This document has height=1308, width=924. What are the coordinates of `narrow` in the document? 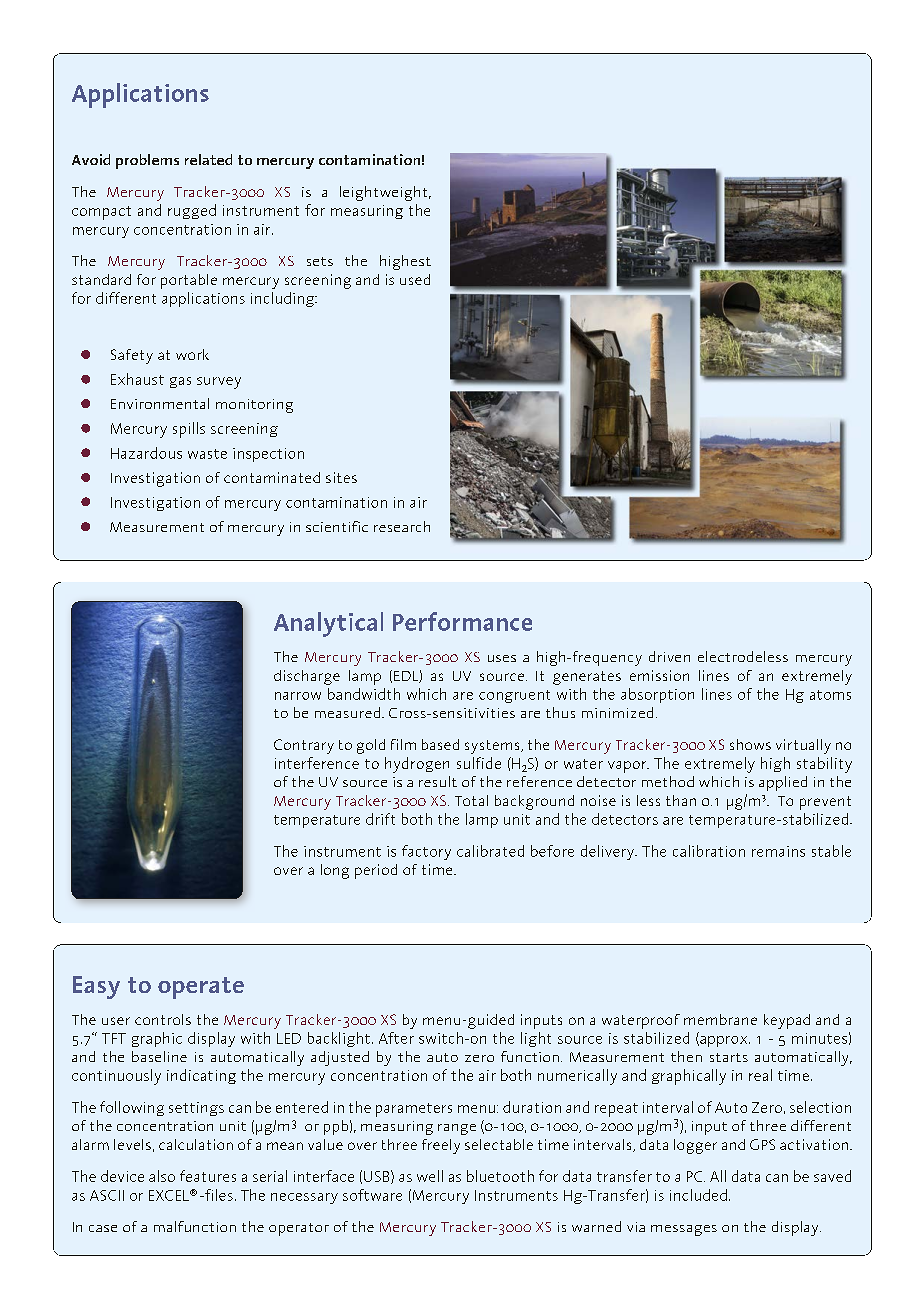 It's located at (298, 696).
